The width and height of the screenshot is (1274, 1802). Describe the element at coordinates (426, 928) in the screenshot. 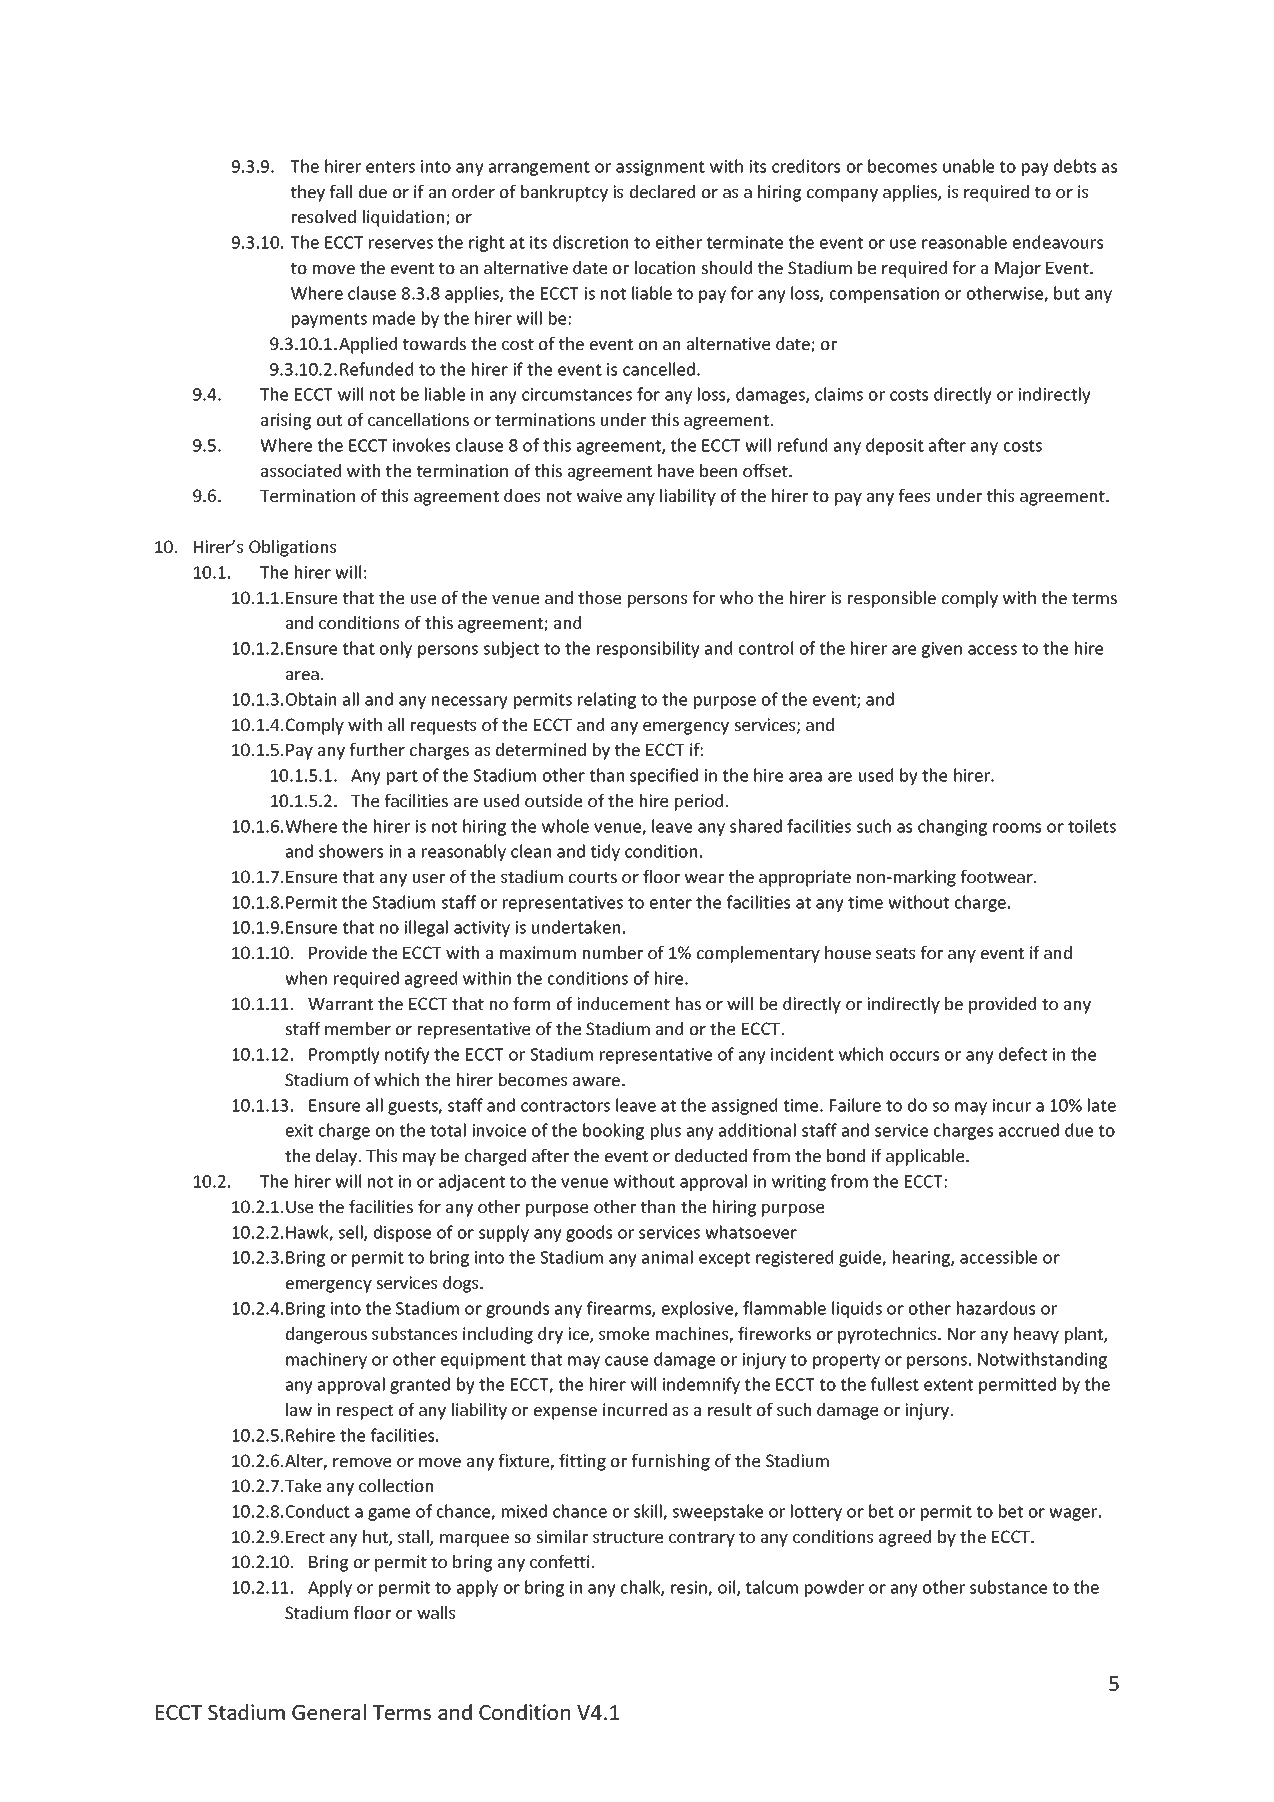

I see `illegal` at that location.
